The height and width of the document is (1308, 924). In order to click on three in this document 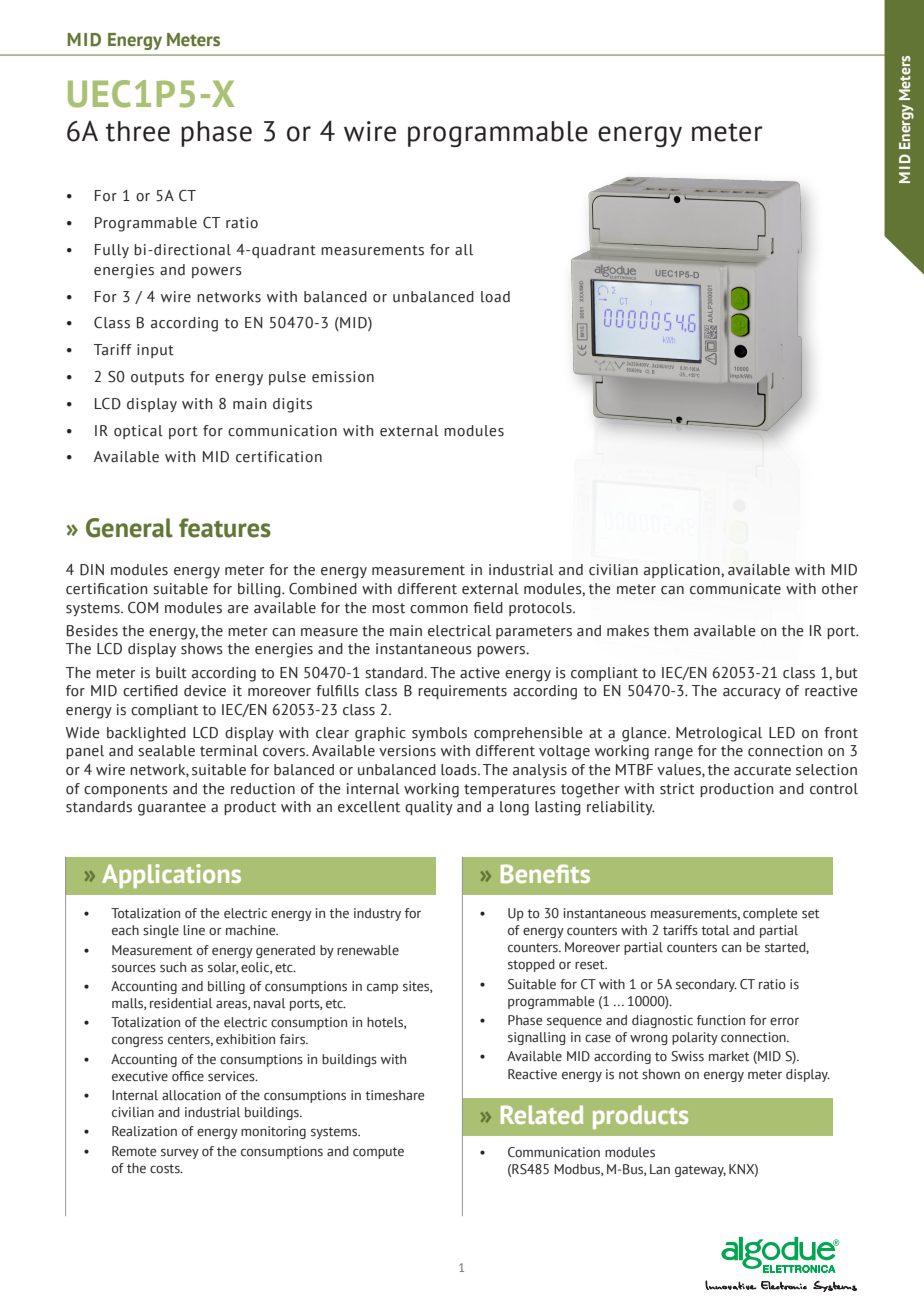, I will do `click(138, 131)`.
